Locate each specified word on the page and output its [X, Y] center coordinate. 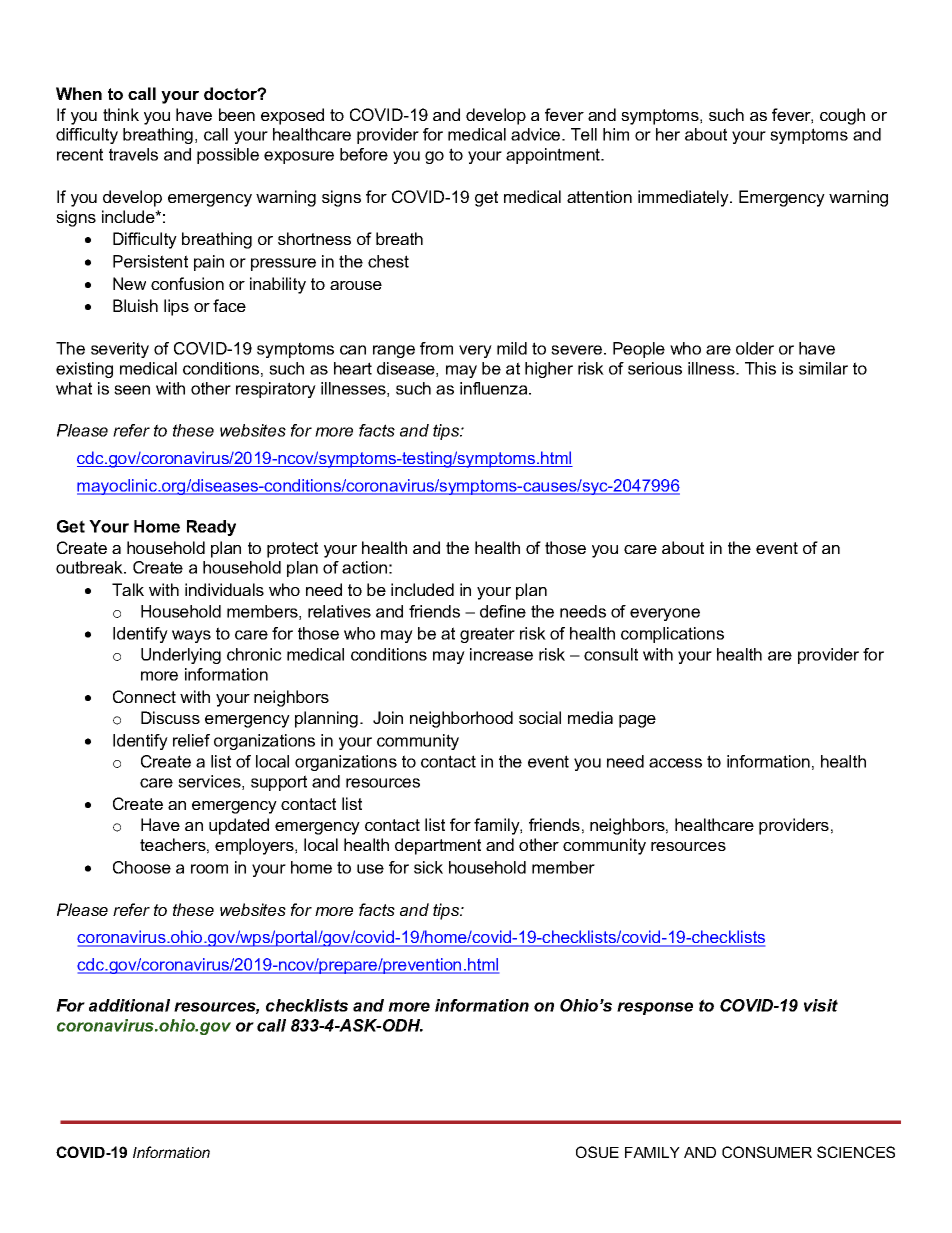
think [121, 114]
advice [537, 134]
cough [842, 116]
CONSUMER [767, 1152]
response [655, 1008]
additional [129, 1005]
